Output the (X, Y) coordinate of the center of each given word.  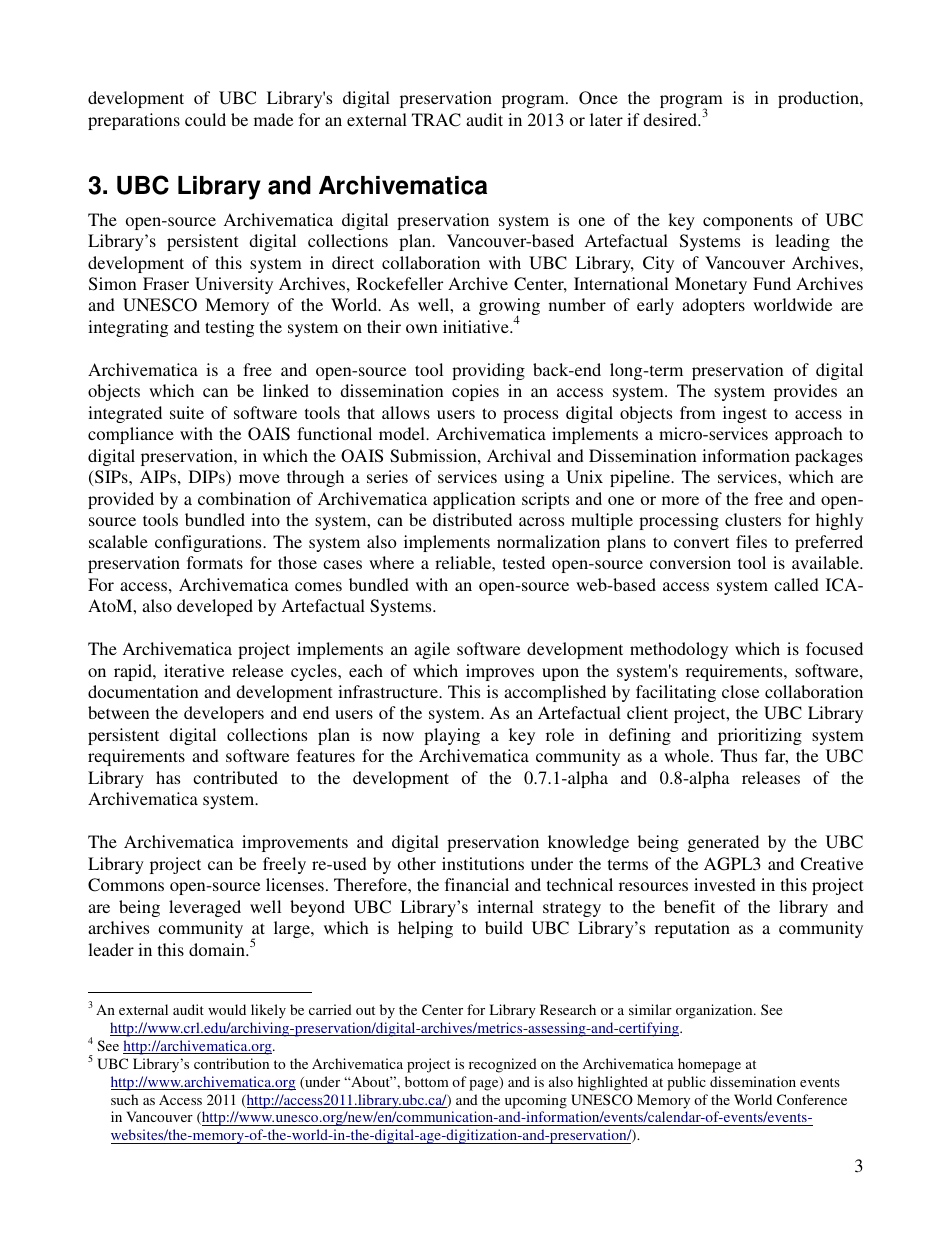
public (686, 1083)
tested (524, 562)
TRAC (436, 120)
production (819, 99)
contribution (231, 1063)
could (205, 119)
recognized (503, 1065)
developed (215, 607)
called (796, 584)
